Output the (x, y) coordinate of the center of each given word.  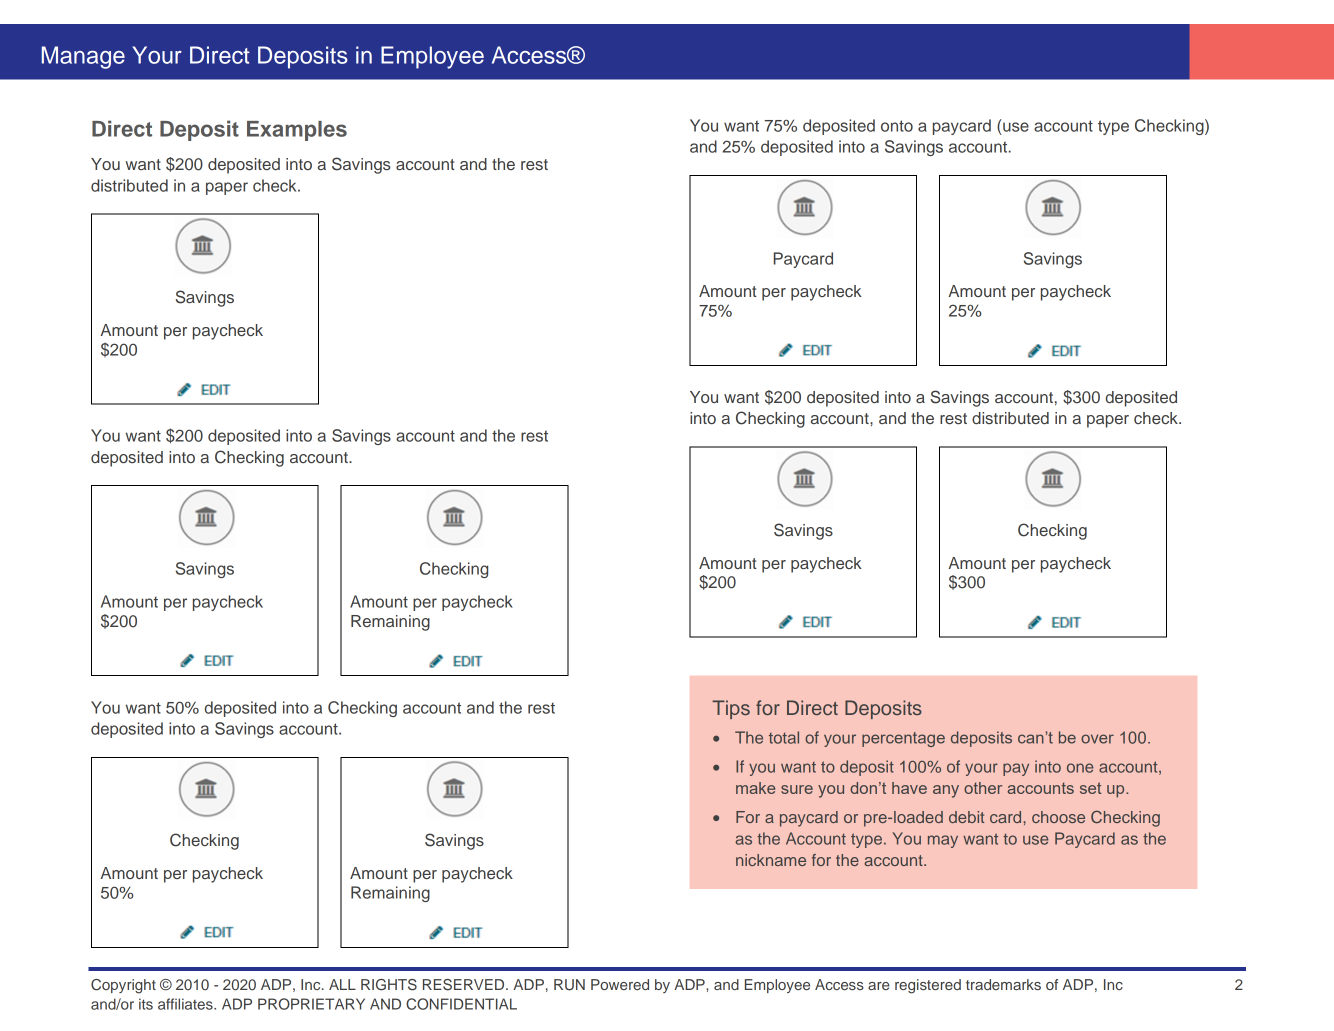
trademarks (1003, 984)
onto (897, 126)
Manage (83, 57)
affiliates (186, 1004)
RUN (569, 985)
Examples (297, 131)
